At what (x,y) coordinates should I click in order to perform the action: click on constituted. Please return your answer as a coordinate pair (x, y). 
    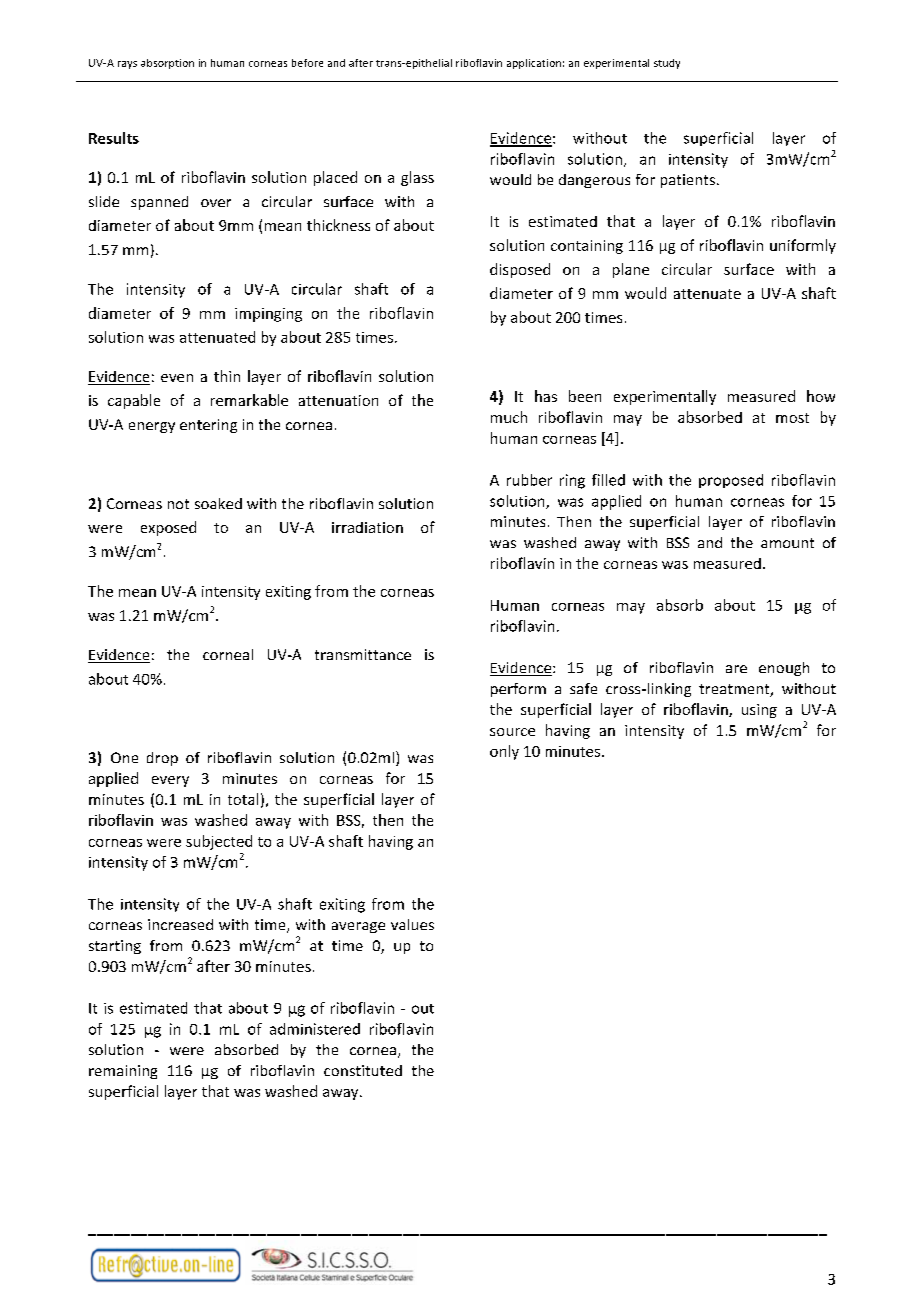
    Looking at the image, I should click on (363, 1070).
